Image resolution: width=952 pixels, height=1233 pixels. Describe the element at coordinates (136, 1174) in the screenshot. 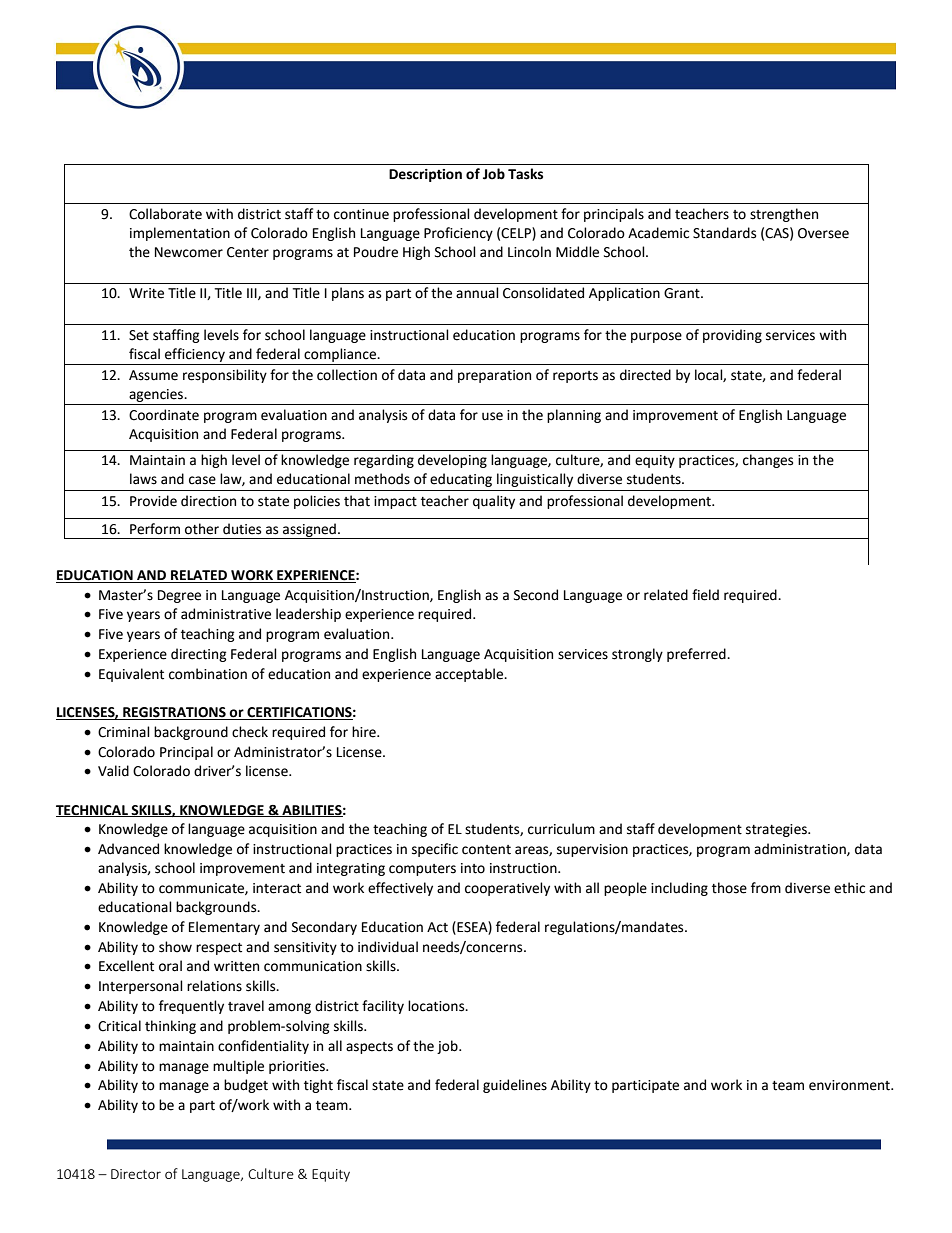

I see `Director` at that location.
